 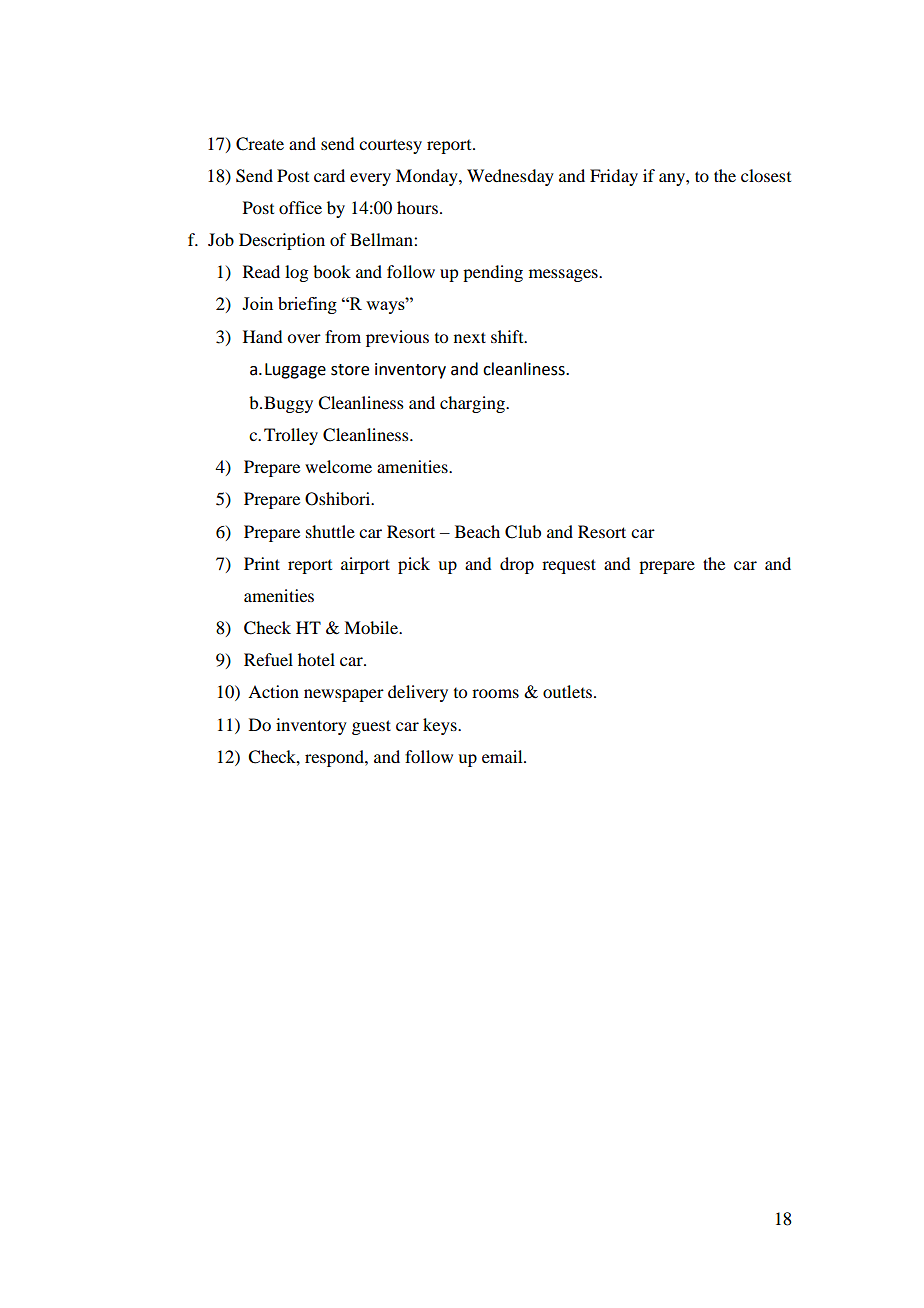 What do you see at coordinates (510, 177) in the screenshot?
I see `Wednesday` at bounding box center [510, 177].
